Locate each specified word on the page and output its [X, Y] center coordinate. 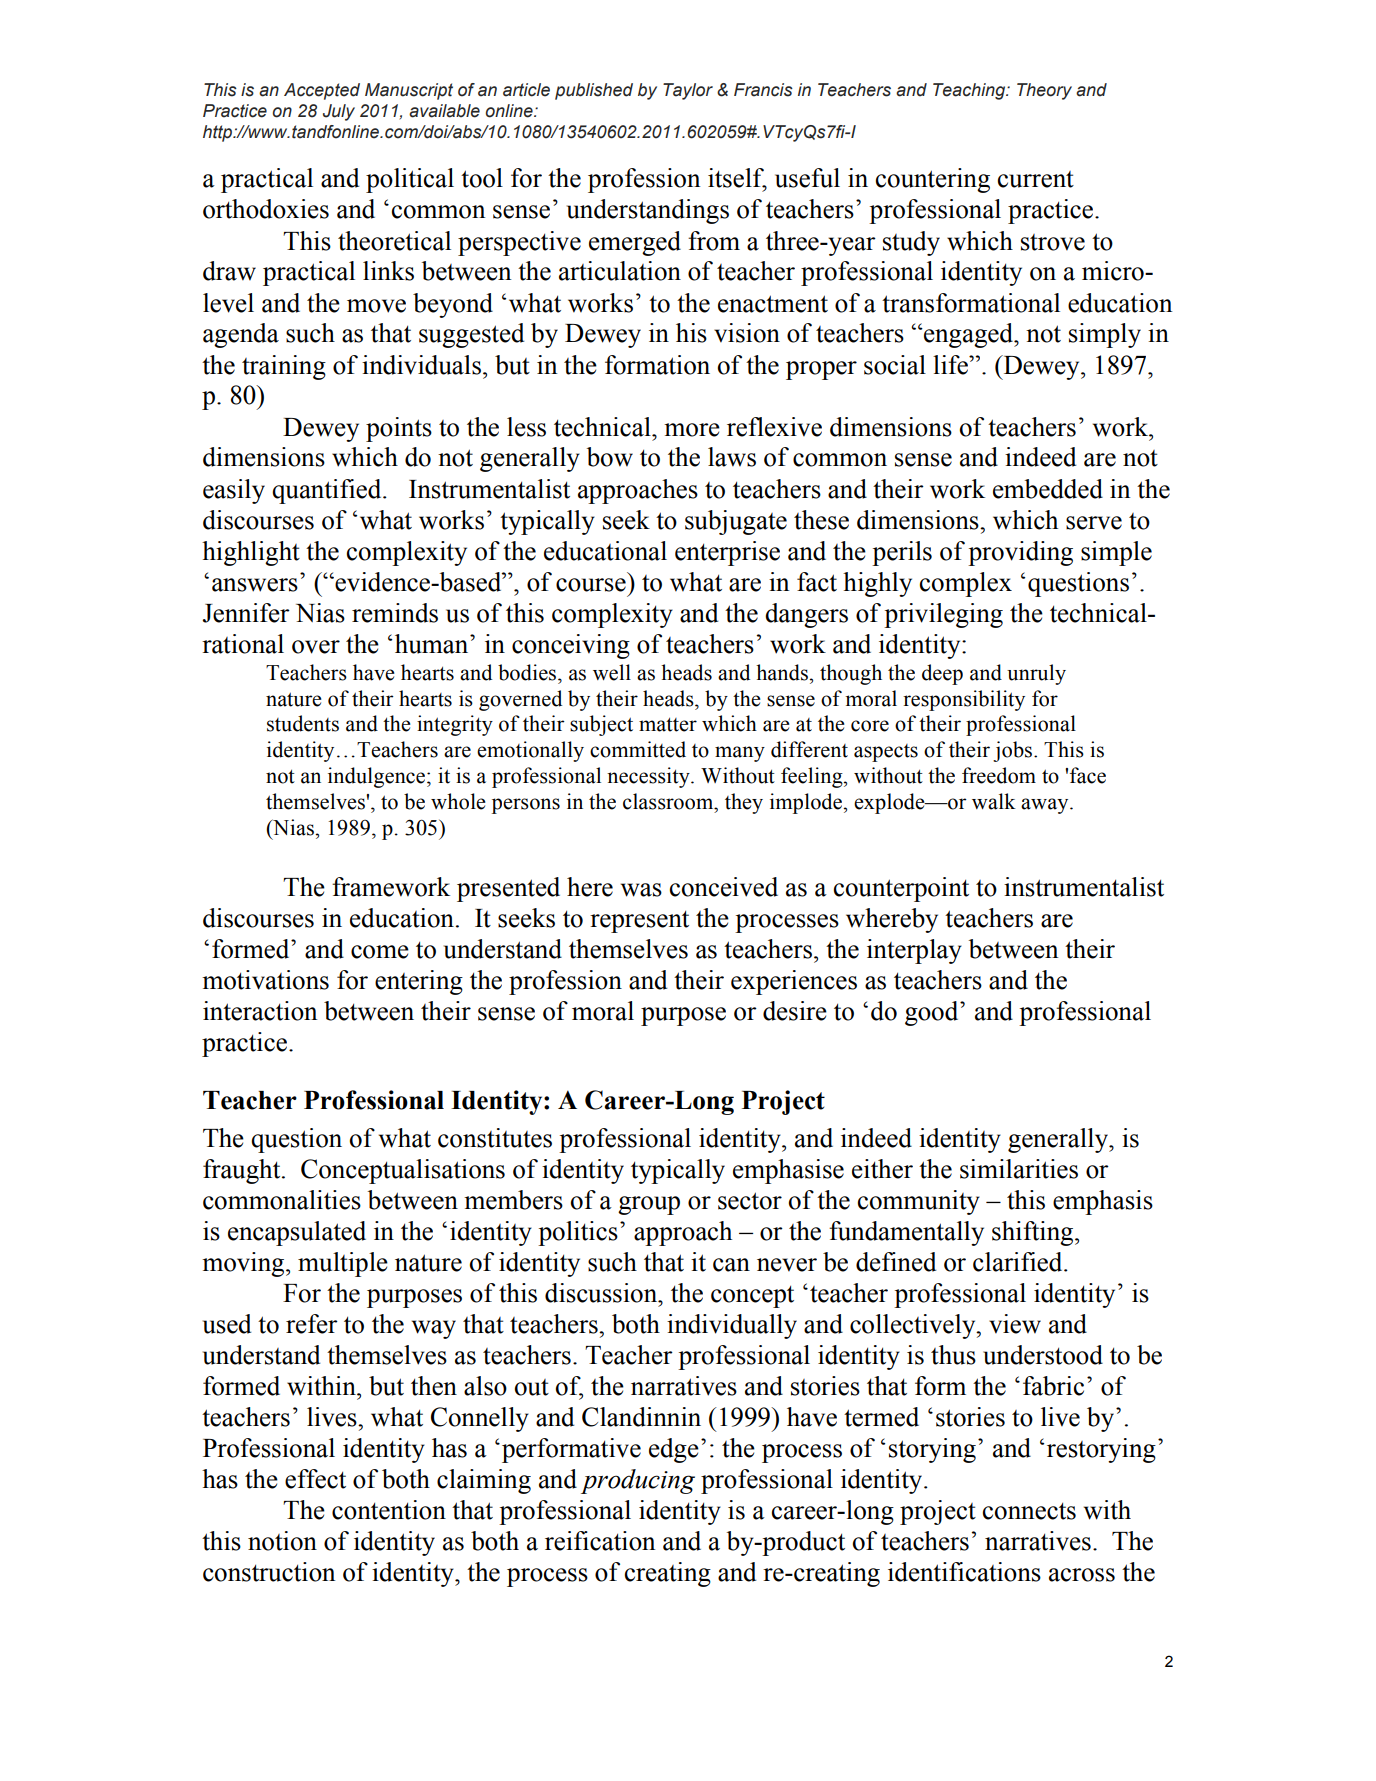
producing [638, 1481]
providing [1020, 553]
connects [1029, 1511]
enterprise [727, 553]
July [339, 112]
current [1036, 179]
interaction [260, 1011]
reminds [395, 613]
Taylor [688, 91]
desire [795, 1011]
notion [282, 1541]
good [933, 1013]
